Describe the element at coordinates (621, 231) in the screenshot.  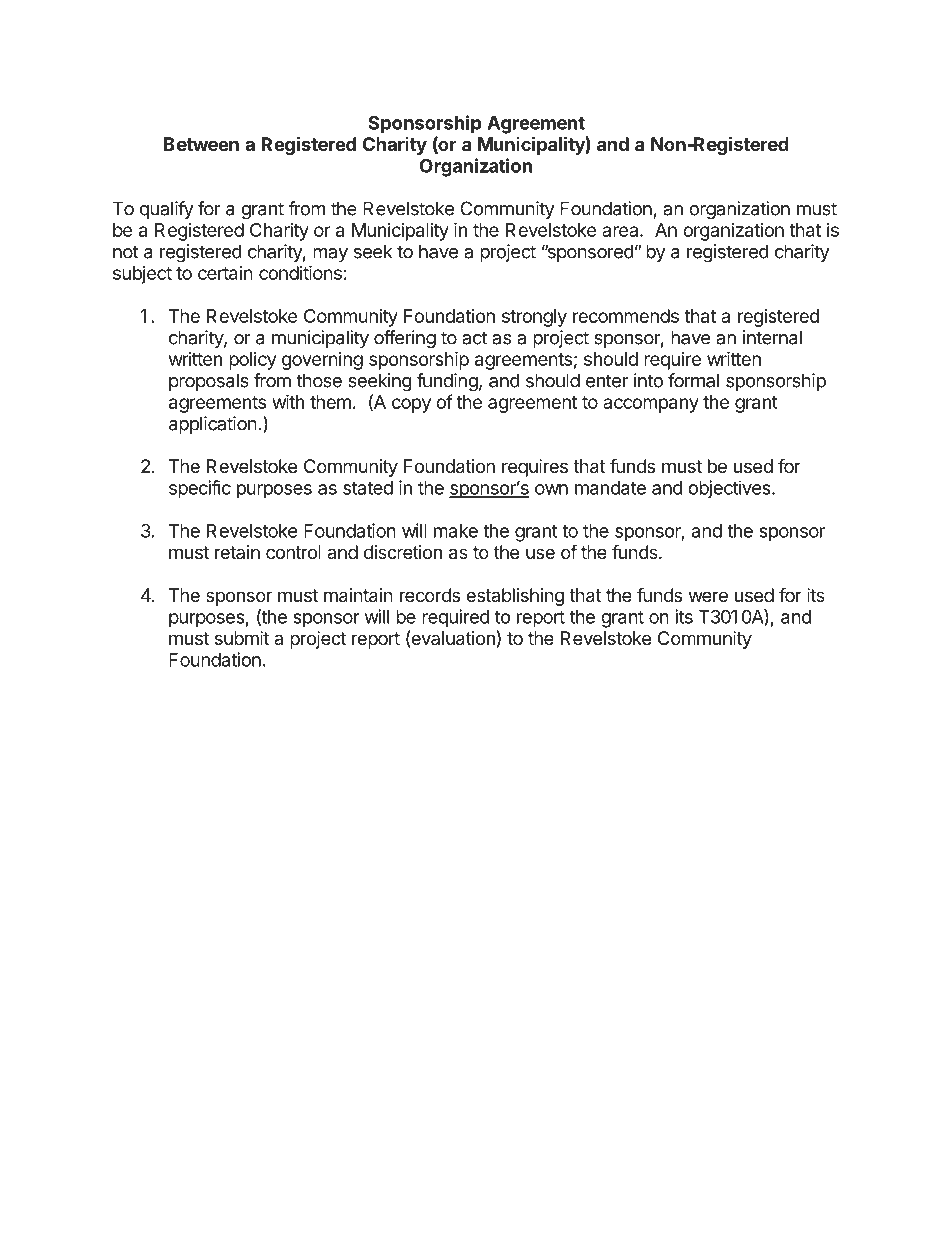
I see `area` at that location.
